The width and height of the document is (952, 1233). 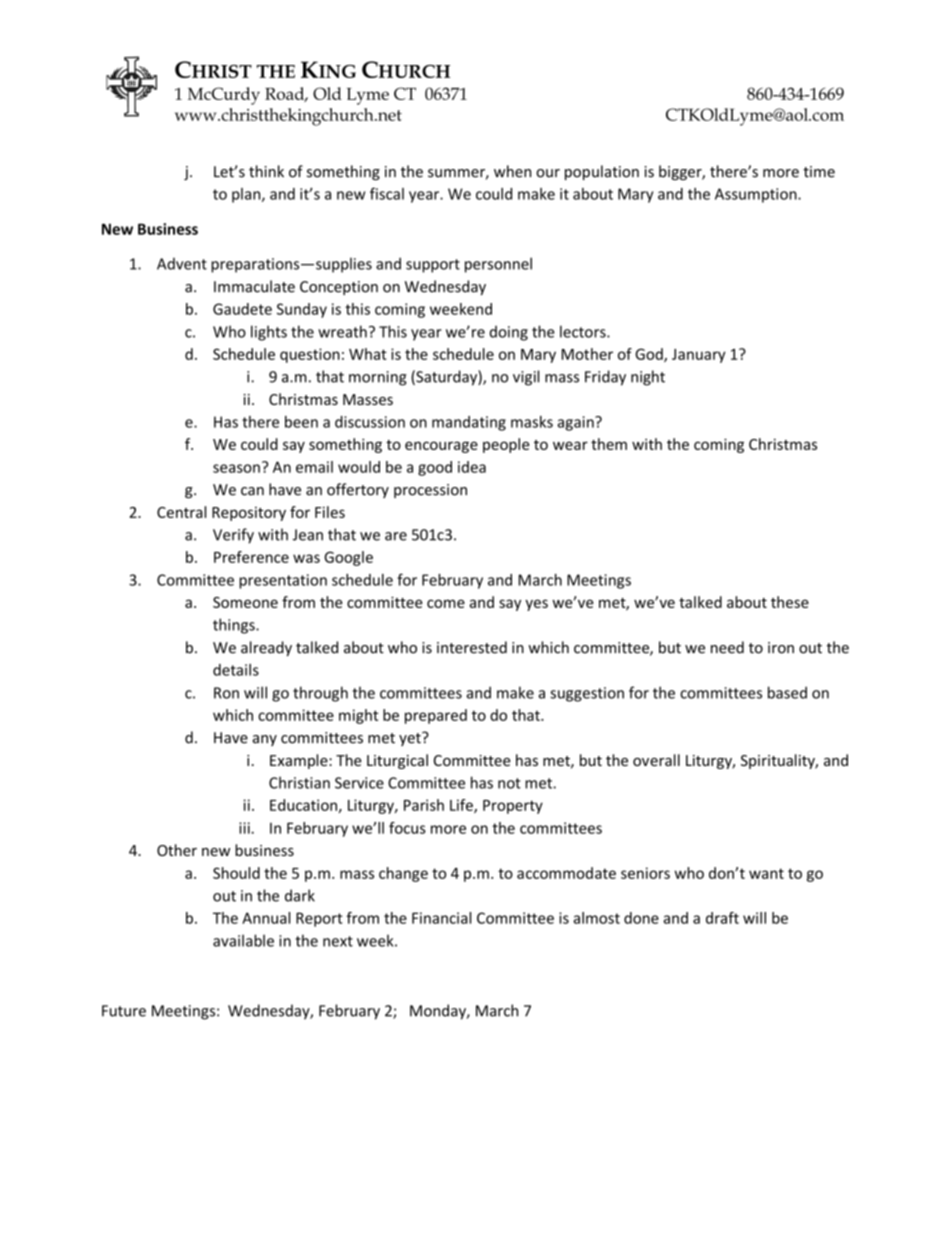 What do you see at coordinates (790, 602) in the document?
I see `these` at bounding box center [790, 602].
